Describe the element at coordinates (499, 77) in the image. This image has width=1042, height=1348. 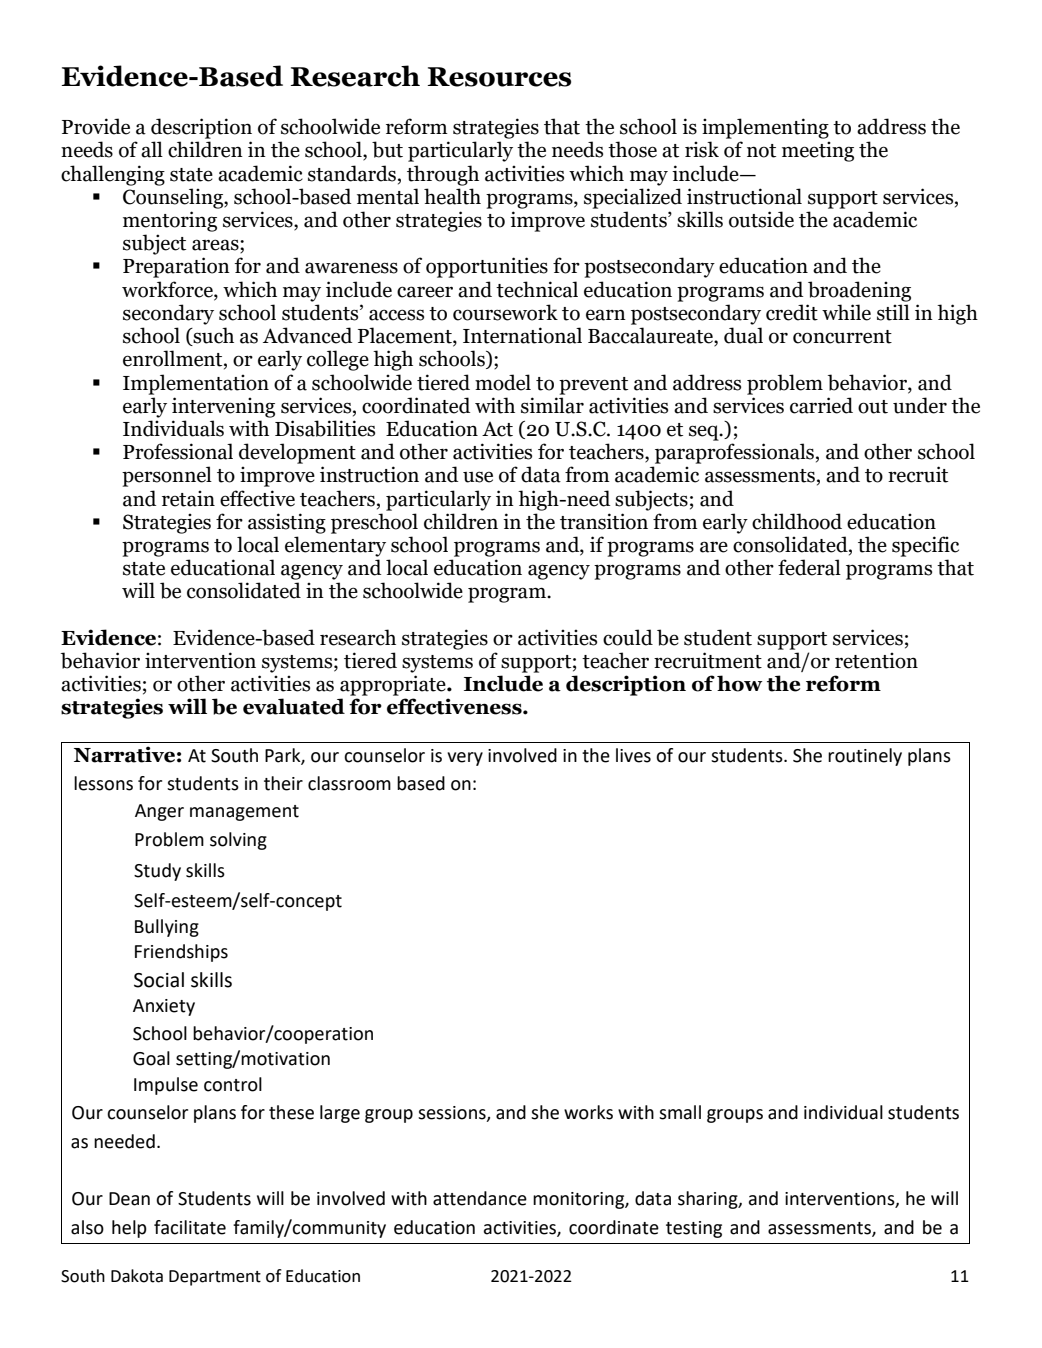
I see `Resources` at that location.
